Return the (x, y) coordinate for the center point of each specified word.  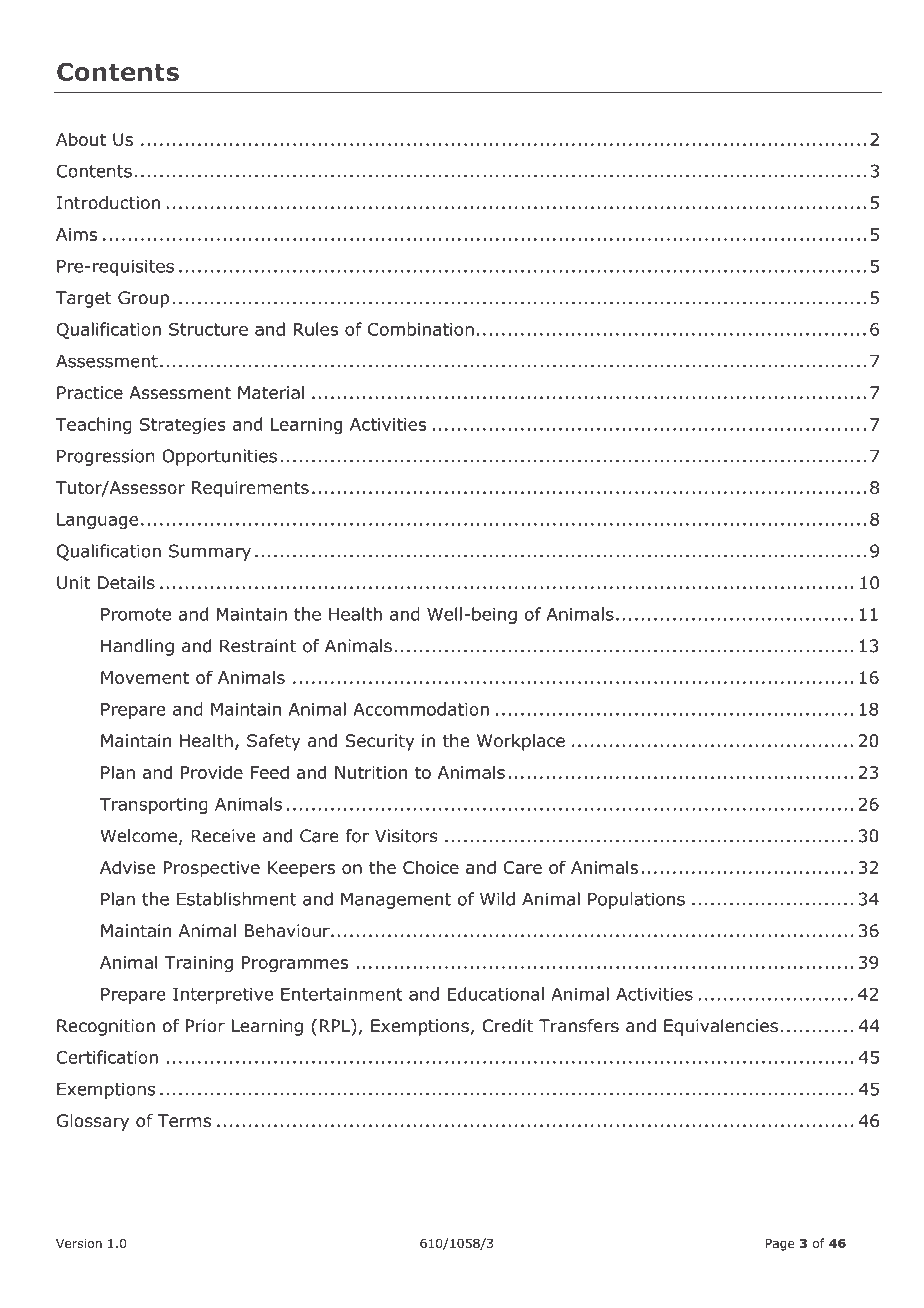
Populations (636, 900)
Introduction (108, 203)
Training (198, 964)
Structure (208, 329)
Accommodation (421, 709)
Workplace (521, 742)
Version (79, 1243)
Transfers (579, 1026)
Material (271, 392)
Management (396, 901)
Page (780, 1245)
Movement (145, 677)
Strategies (183, 426)
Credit (507, 1026)
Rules (316, 329)
